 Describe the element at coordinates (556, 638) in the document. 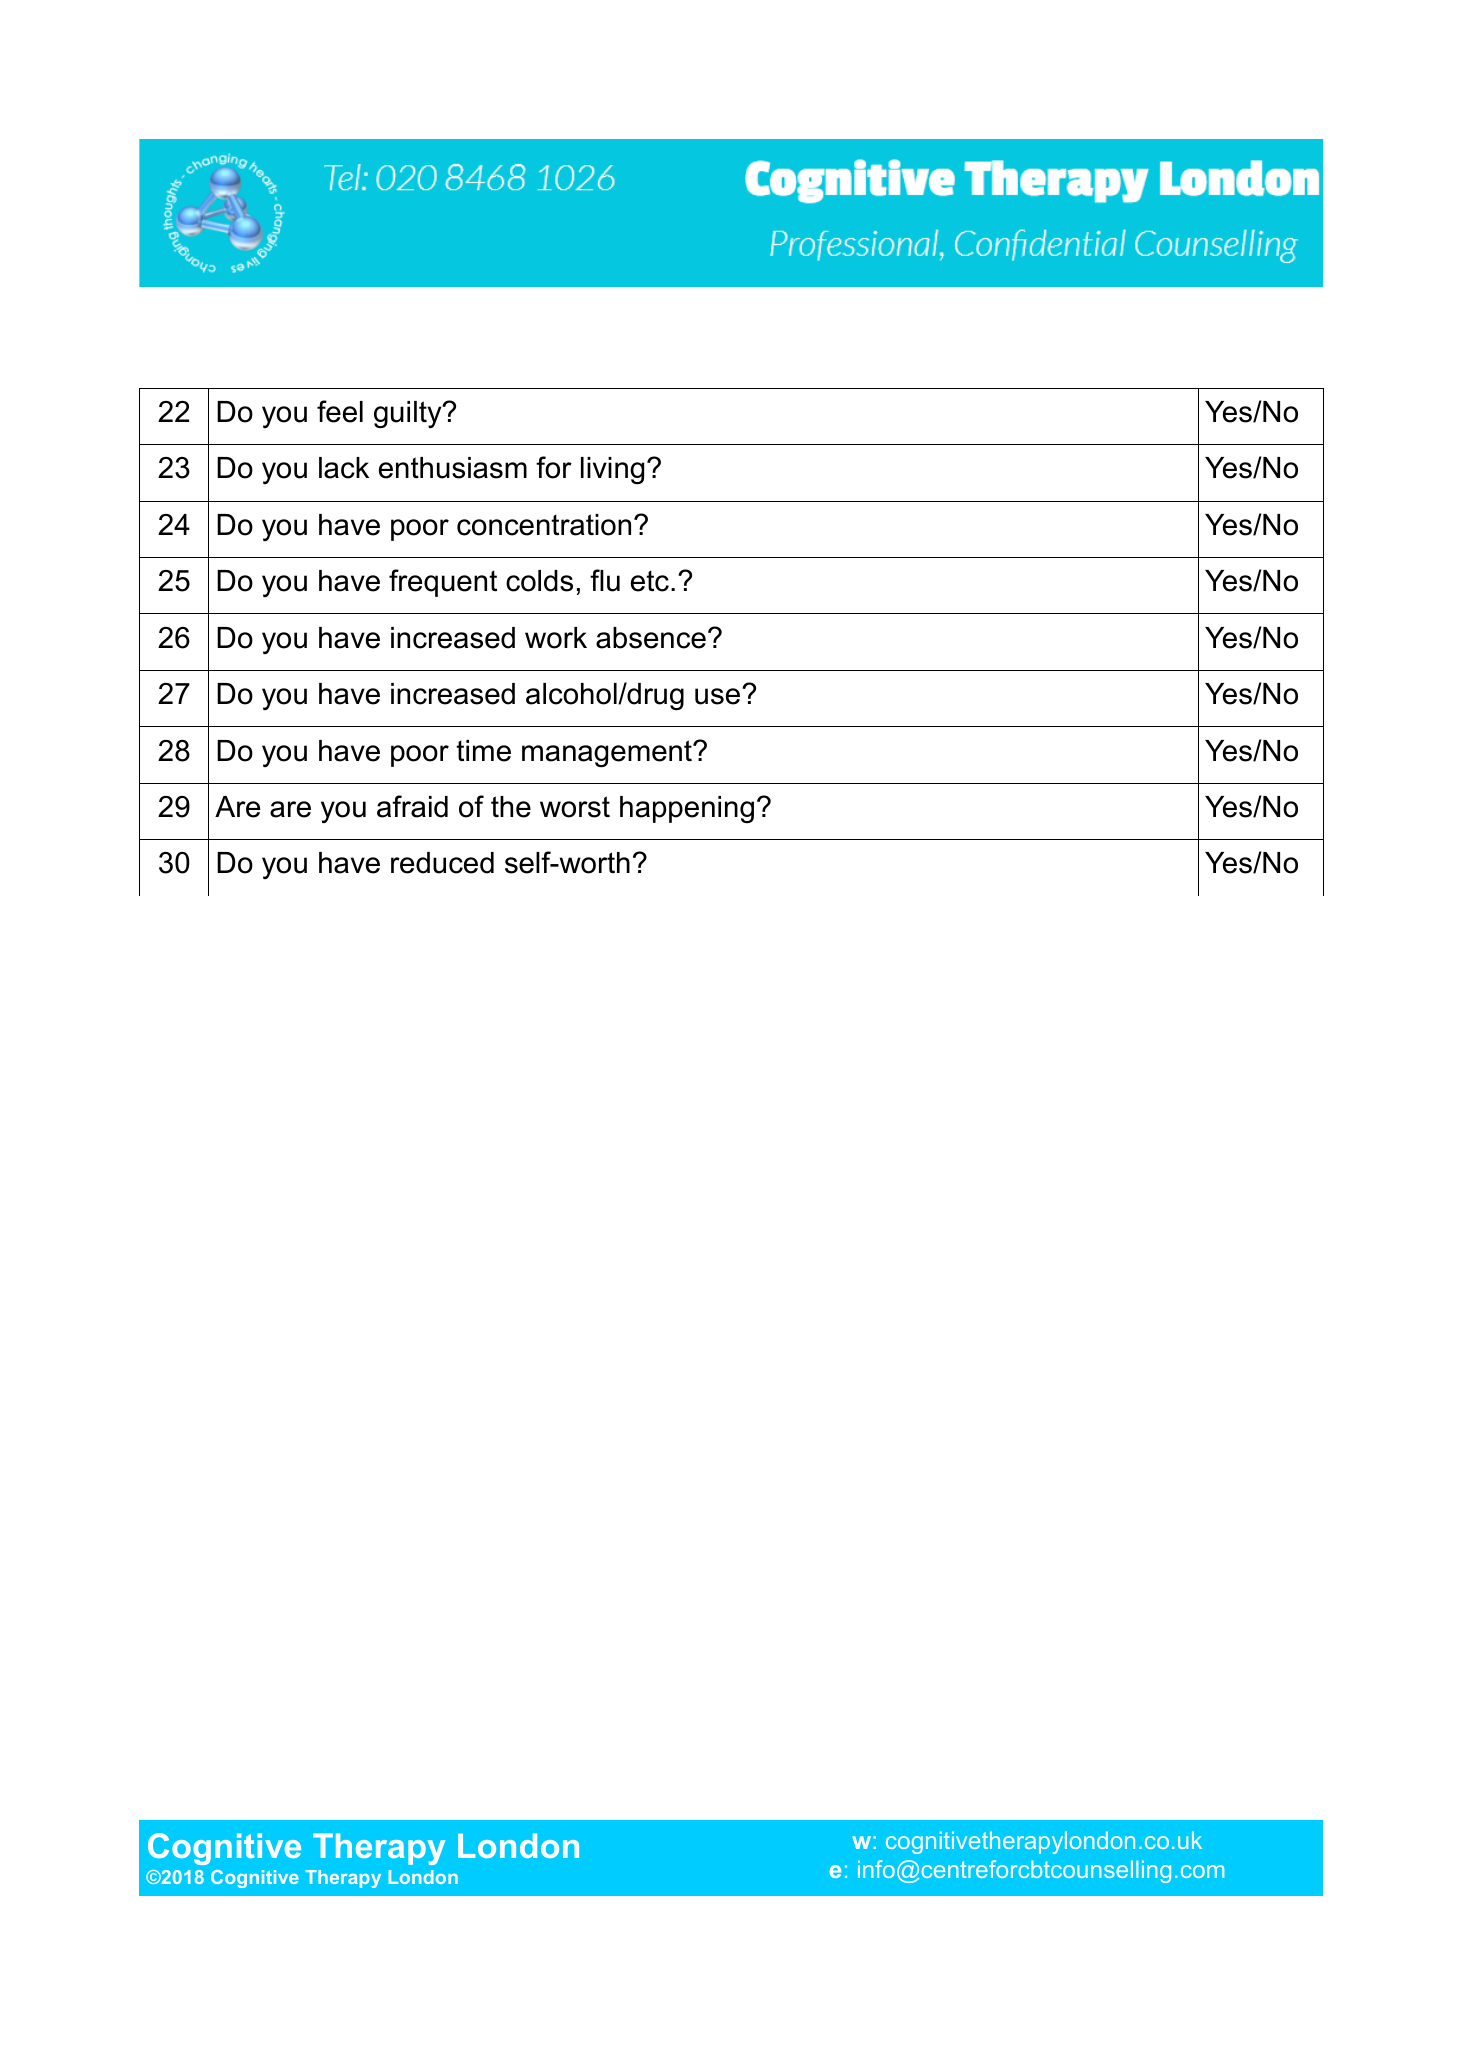

I see `work` at that location.
